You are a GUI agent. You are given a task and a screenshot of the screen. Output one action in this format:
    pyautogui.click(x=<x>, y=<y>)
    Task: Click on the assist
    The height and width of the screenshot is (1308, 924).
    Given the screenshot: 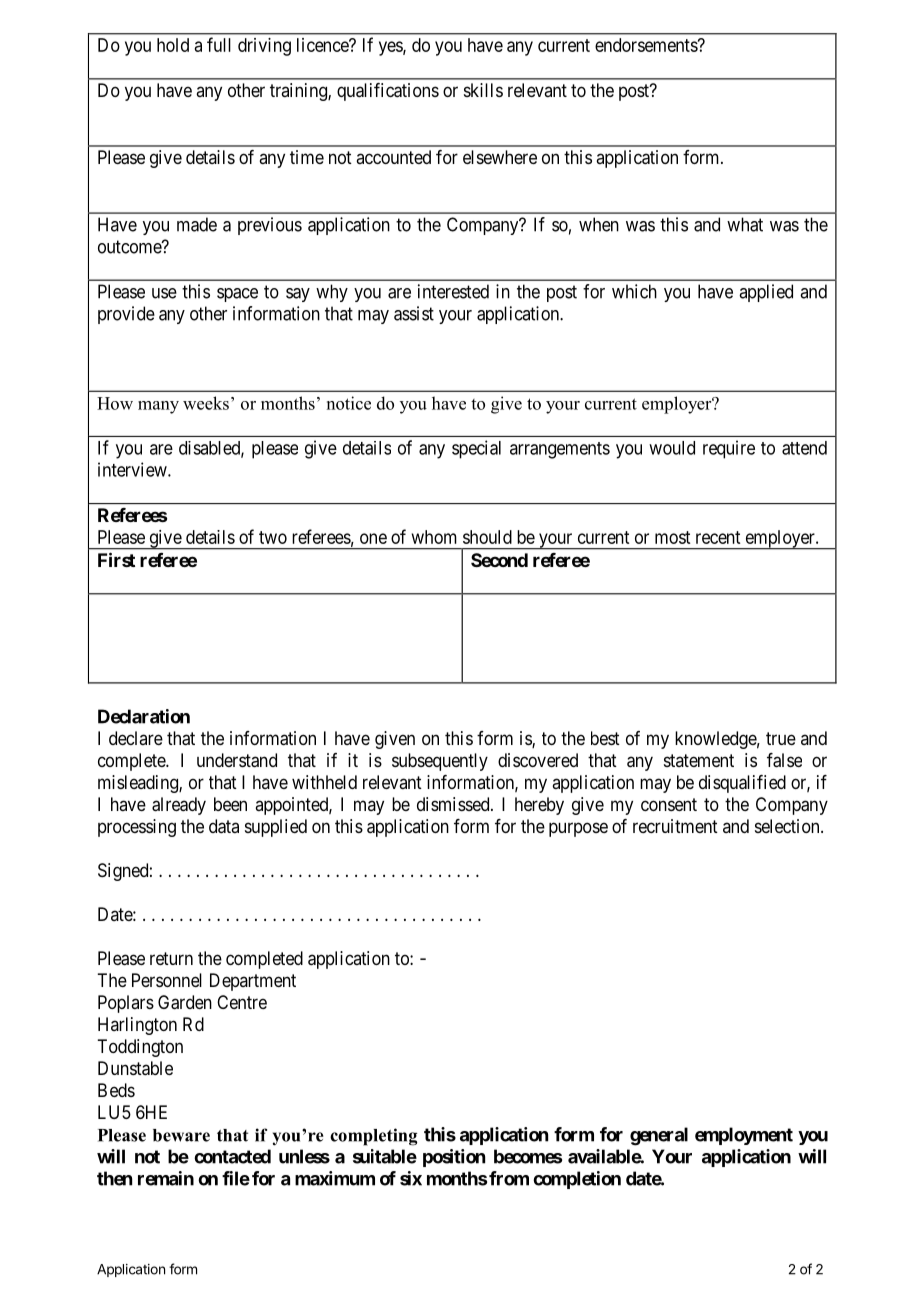 What is the action you would take?
    pyautogui.click(x=414, y=313)
